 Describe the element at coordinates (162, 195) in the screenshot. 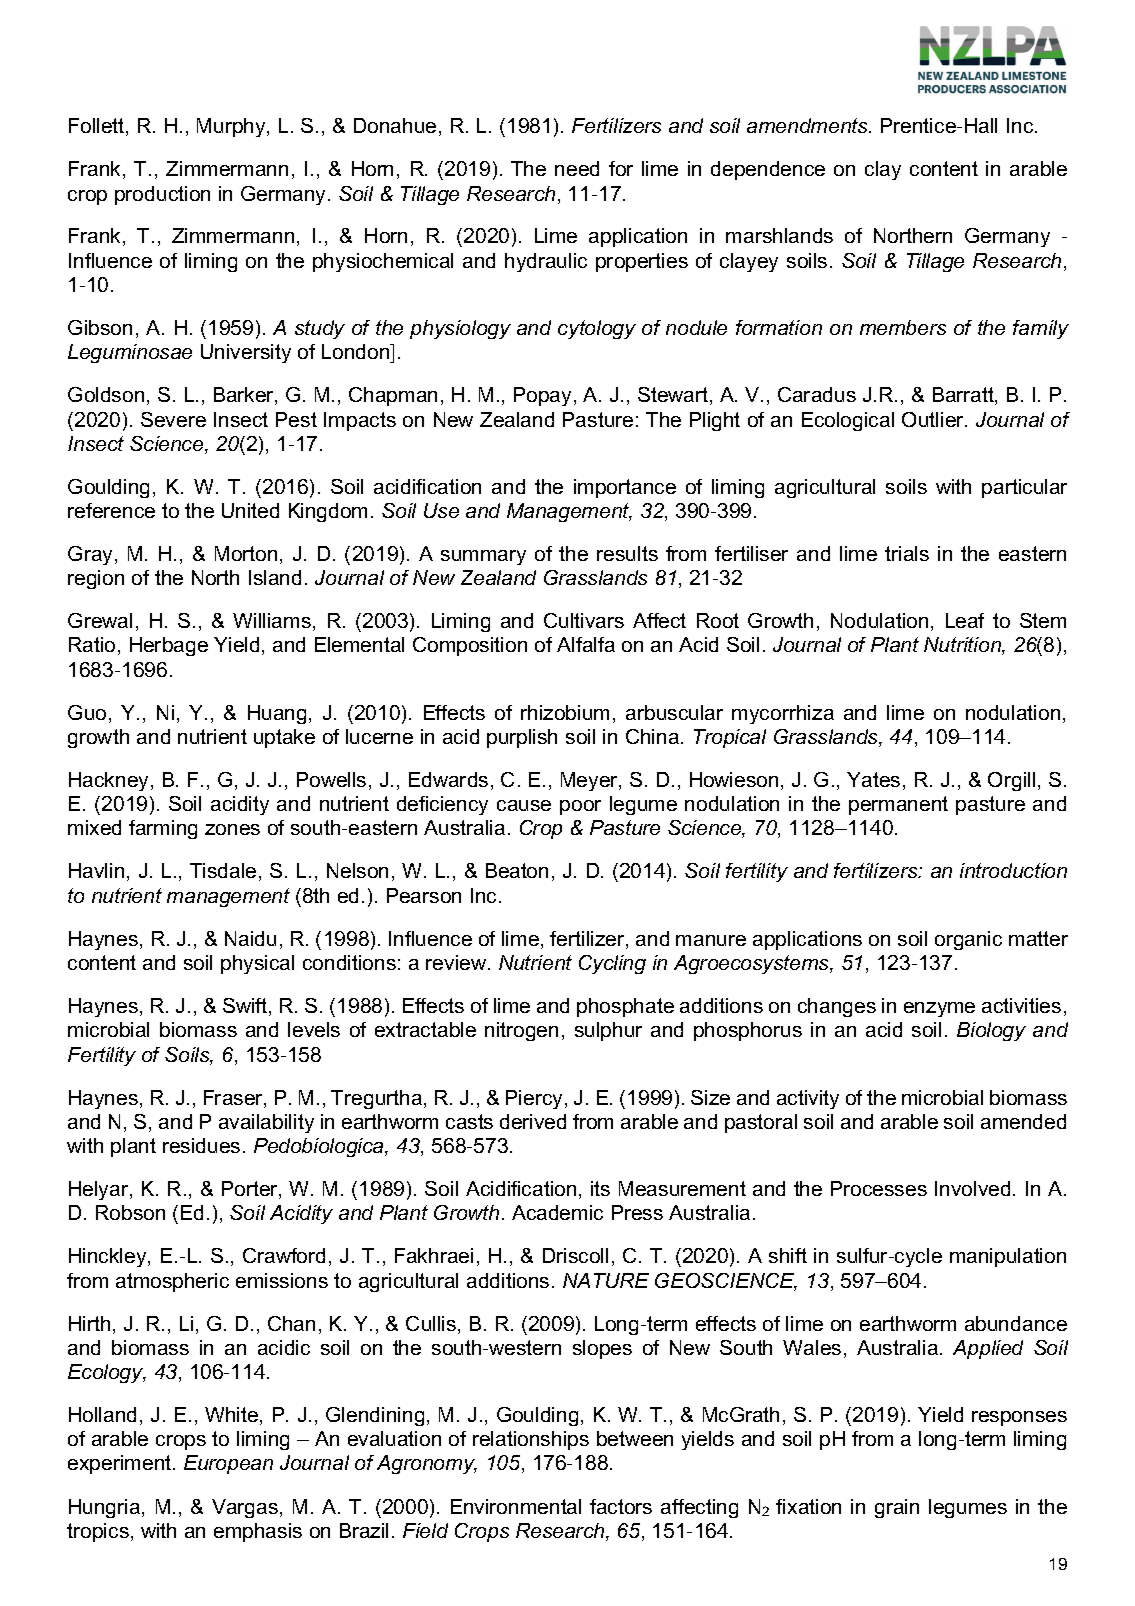

I see `production` at that location.
